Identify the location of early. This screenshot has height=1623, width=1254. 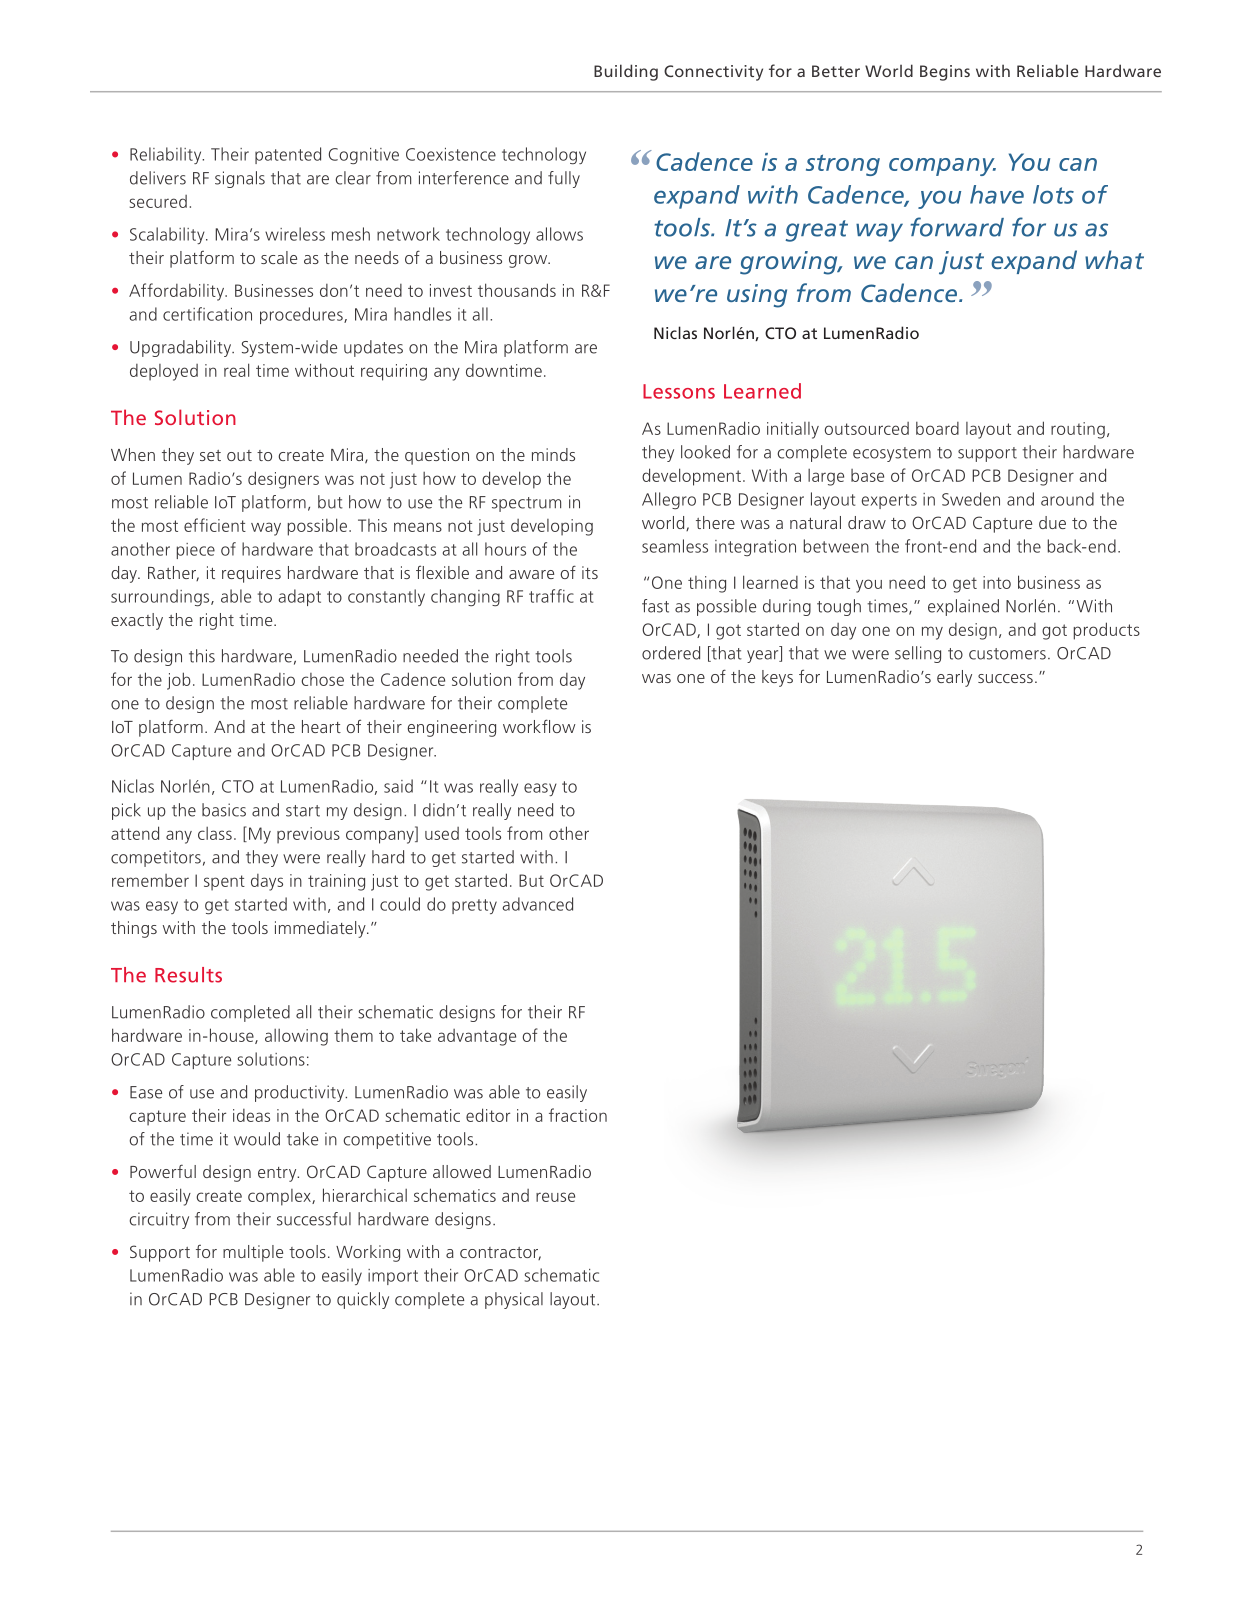
(954, 678).
